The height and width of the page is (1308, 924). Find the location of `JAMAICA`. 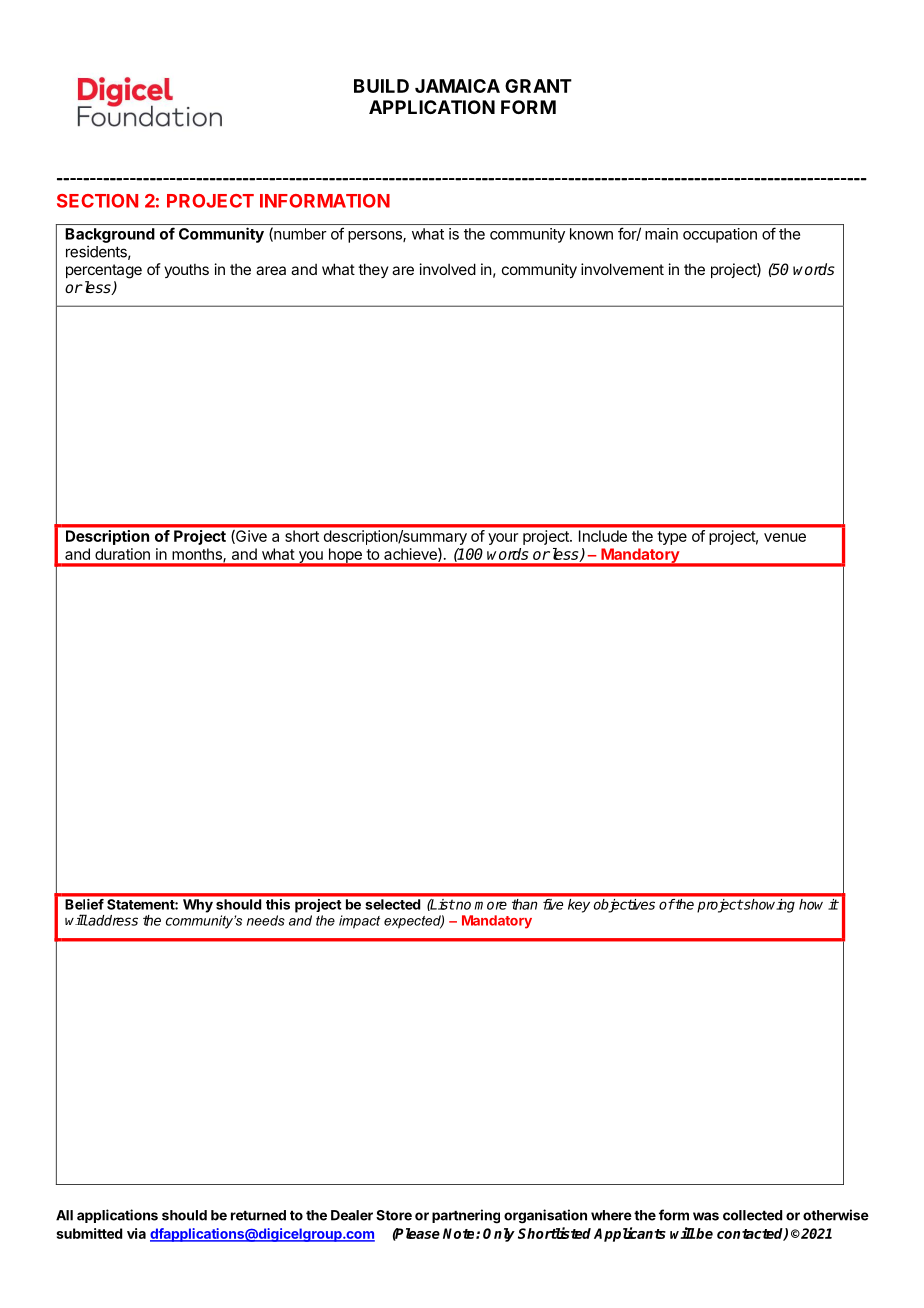

JAMAICA is located at coordinates (457, 86).
